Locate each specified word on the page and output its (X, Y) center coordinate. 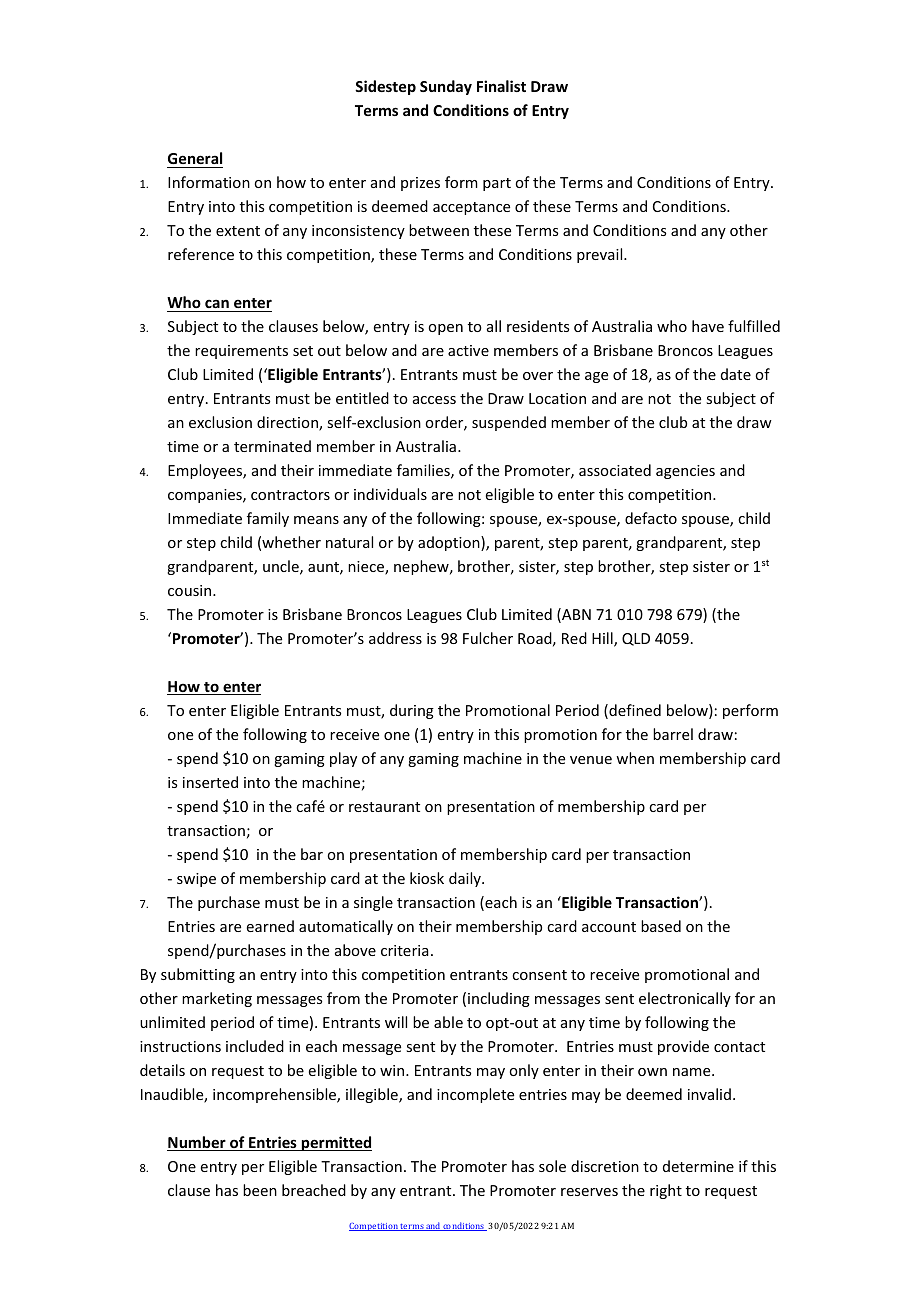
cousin (191, 590)
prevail (601, 255)
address (395, 638)
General (195, 158)
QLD (636, 639)
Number (197, 1143)
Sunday (446, 87)
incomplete (475, 1095)
